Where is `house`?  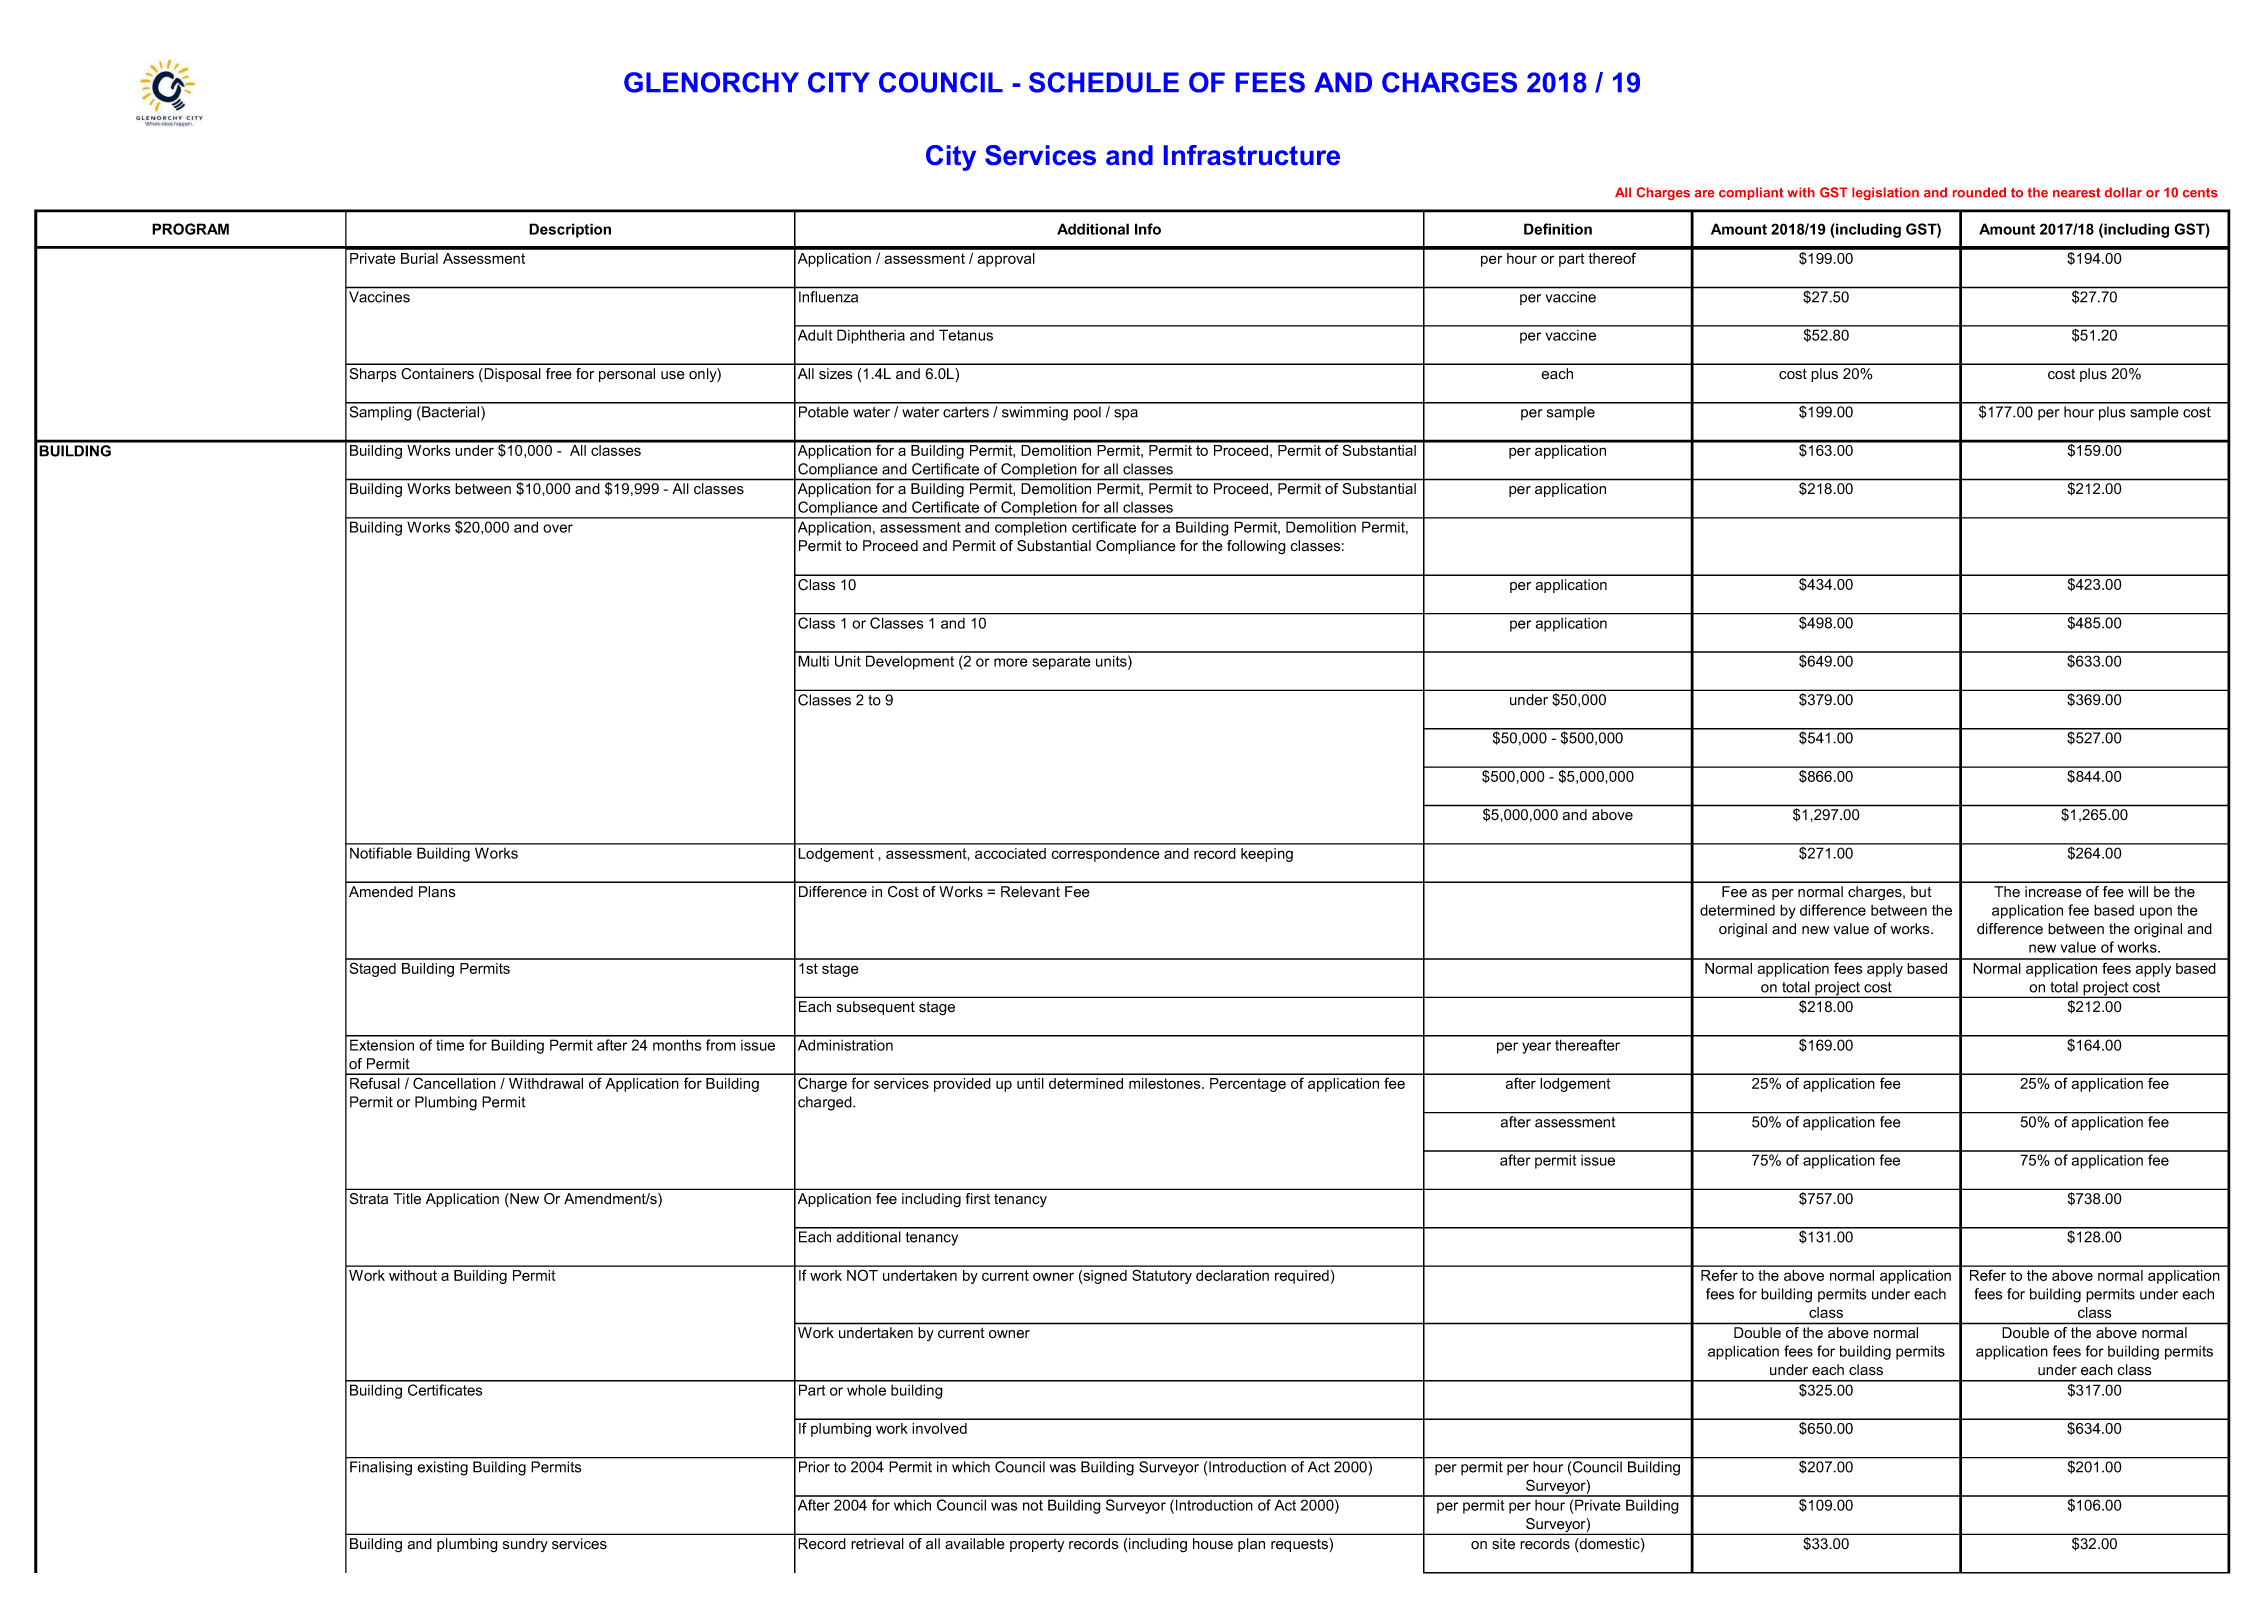 house is located at coordinates (1213, 1544).
